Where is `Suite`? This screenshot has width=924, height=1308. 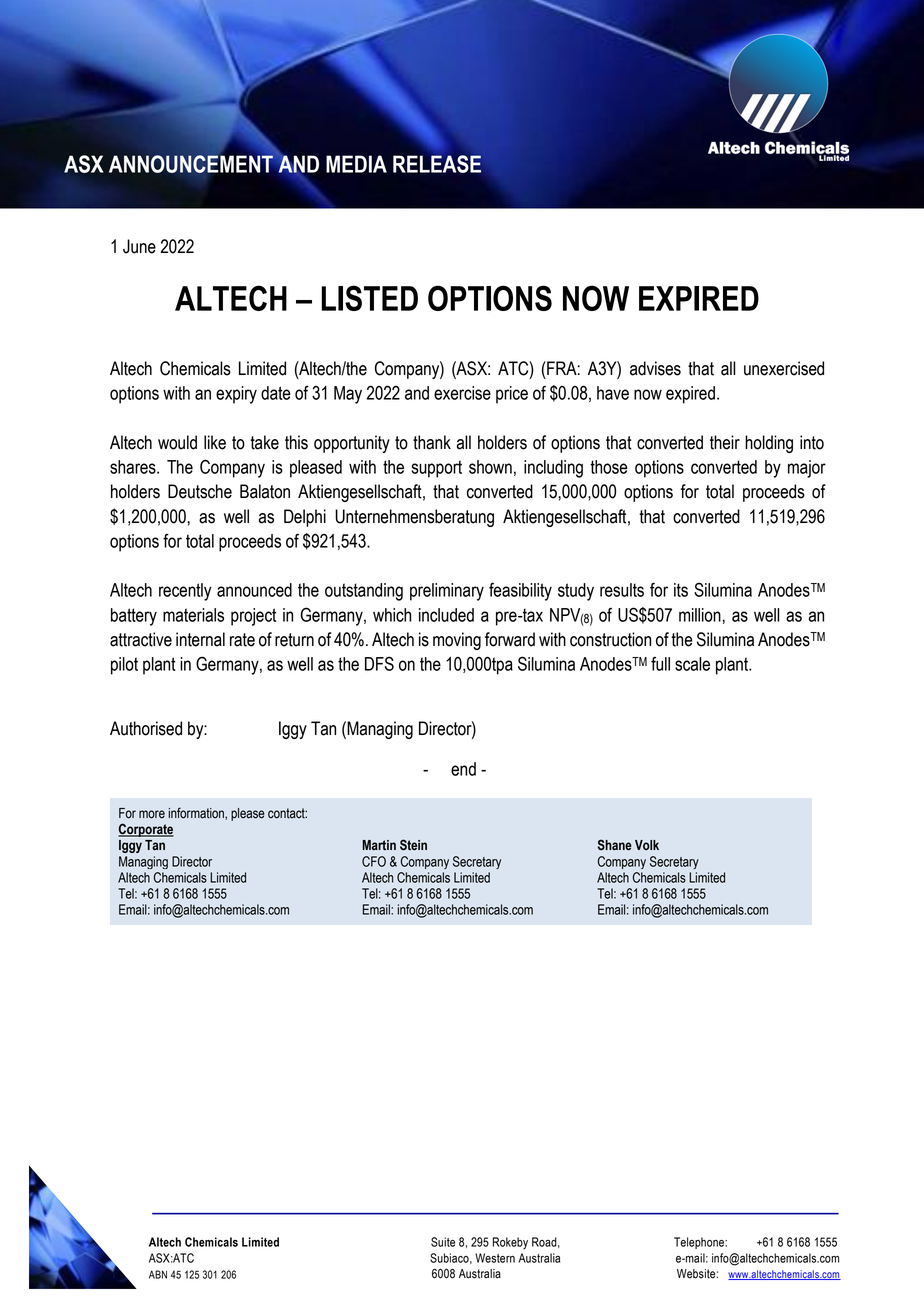
Suite is located at coordinates (443, 1242).
